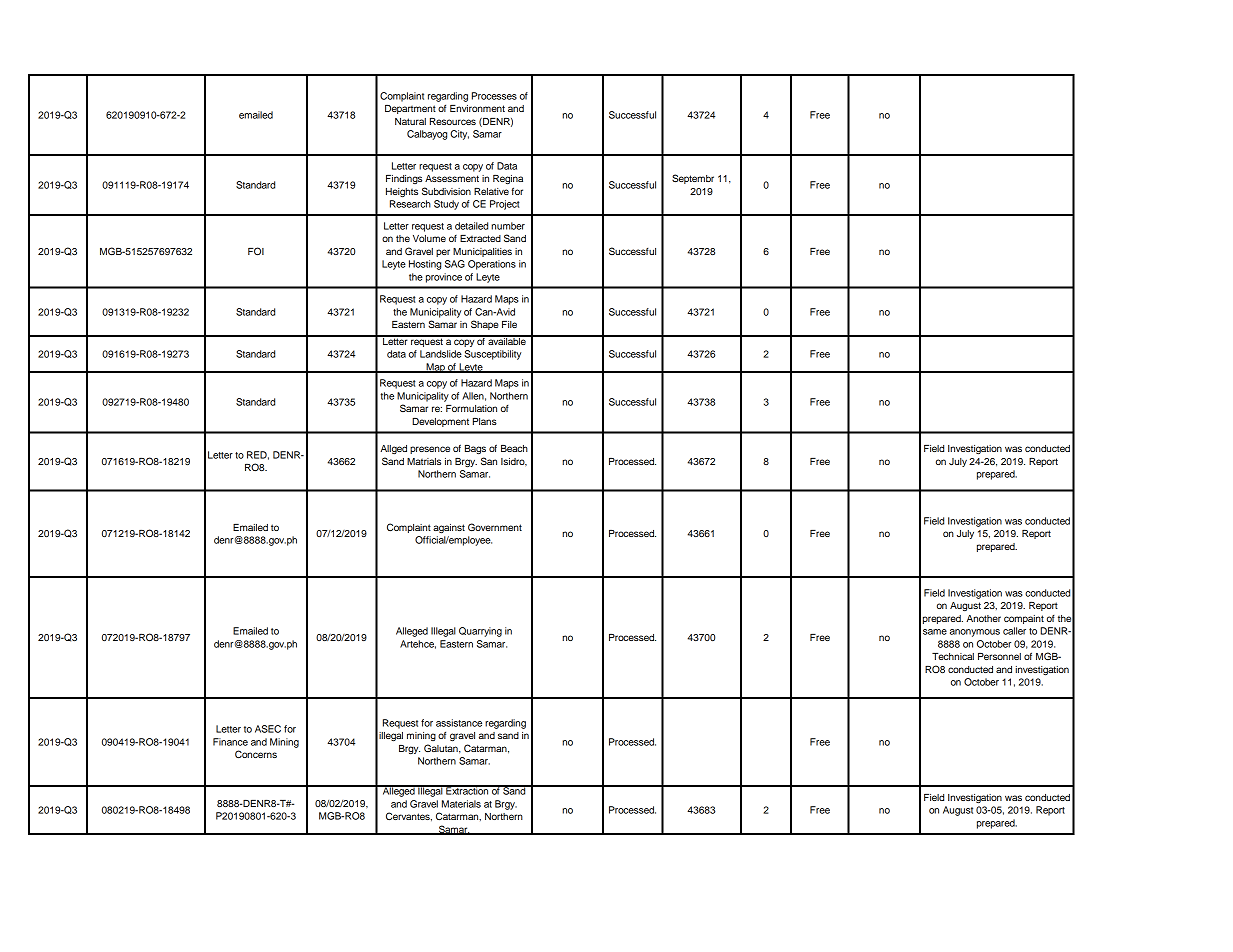  I want to click on Regina, so click(508, 179).
